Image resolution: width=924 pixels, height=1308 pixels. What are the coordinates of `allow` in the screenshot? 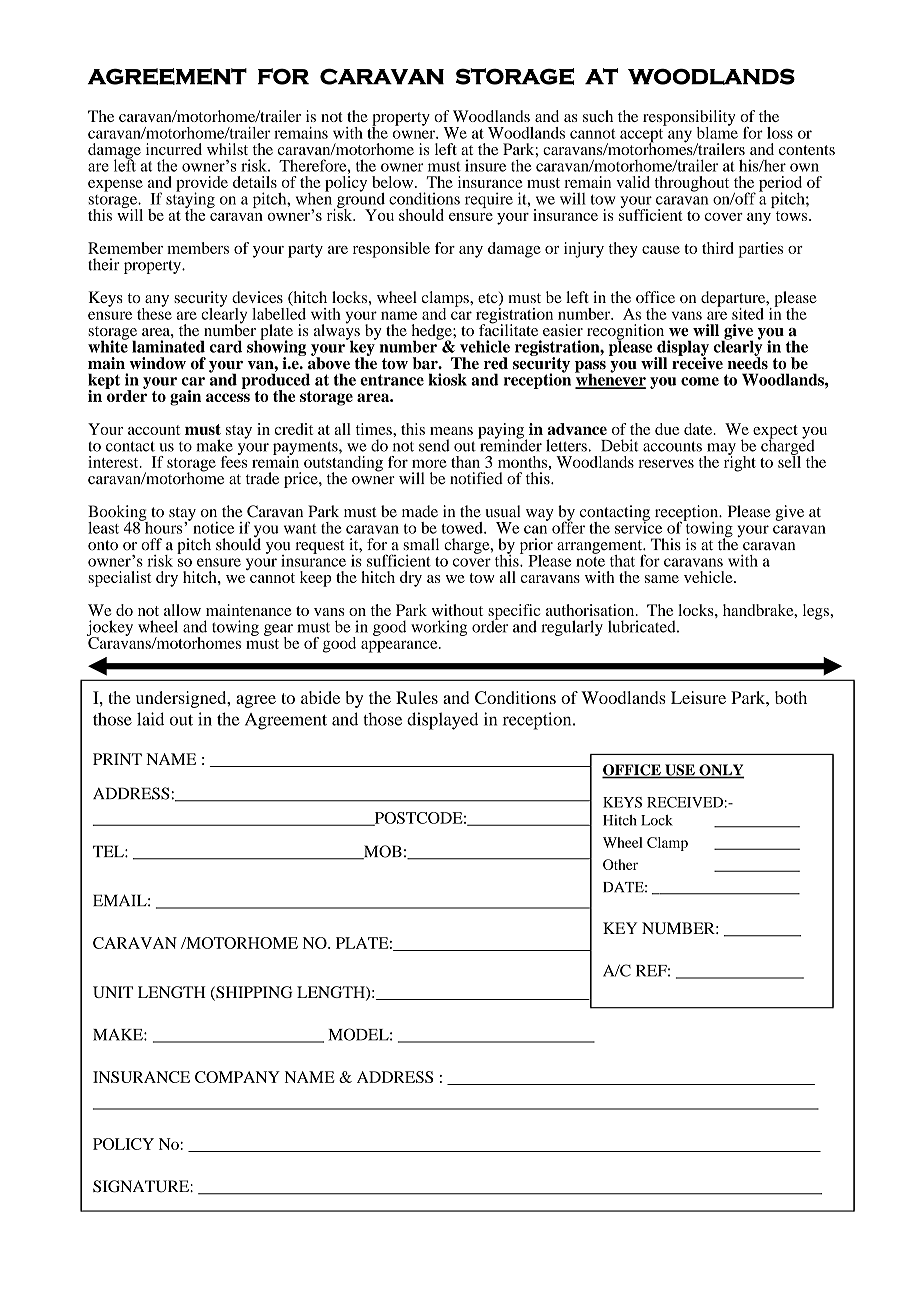 It's located at (182, 610).
